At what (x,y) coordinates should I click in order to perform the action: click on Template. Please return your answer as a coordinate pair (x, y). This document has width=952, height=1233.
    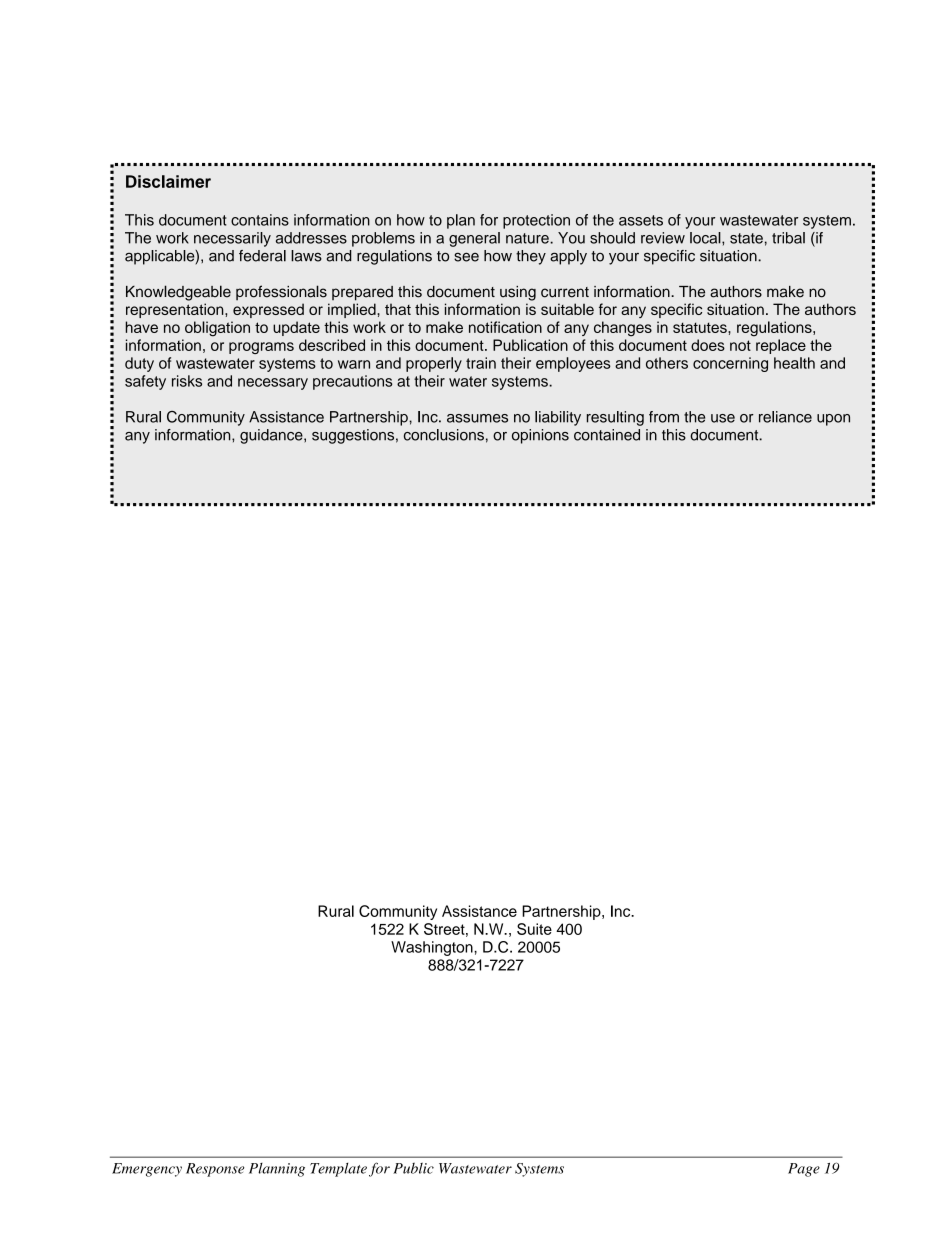
    Looking at the image, I should click on (338, 1170).
